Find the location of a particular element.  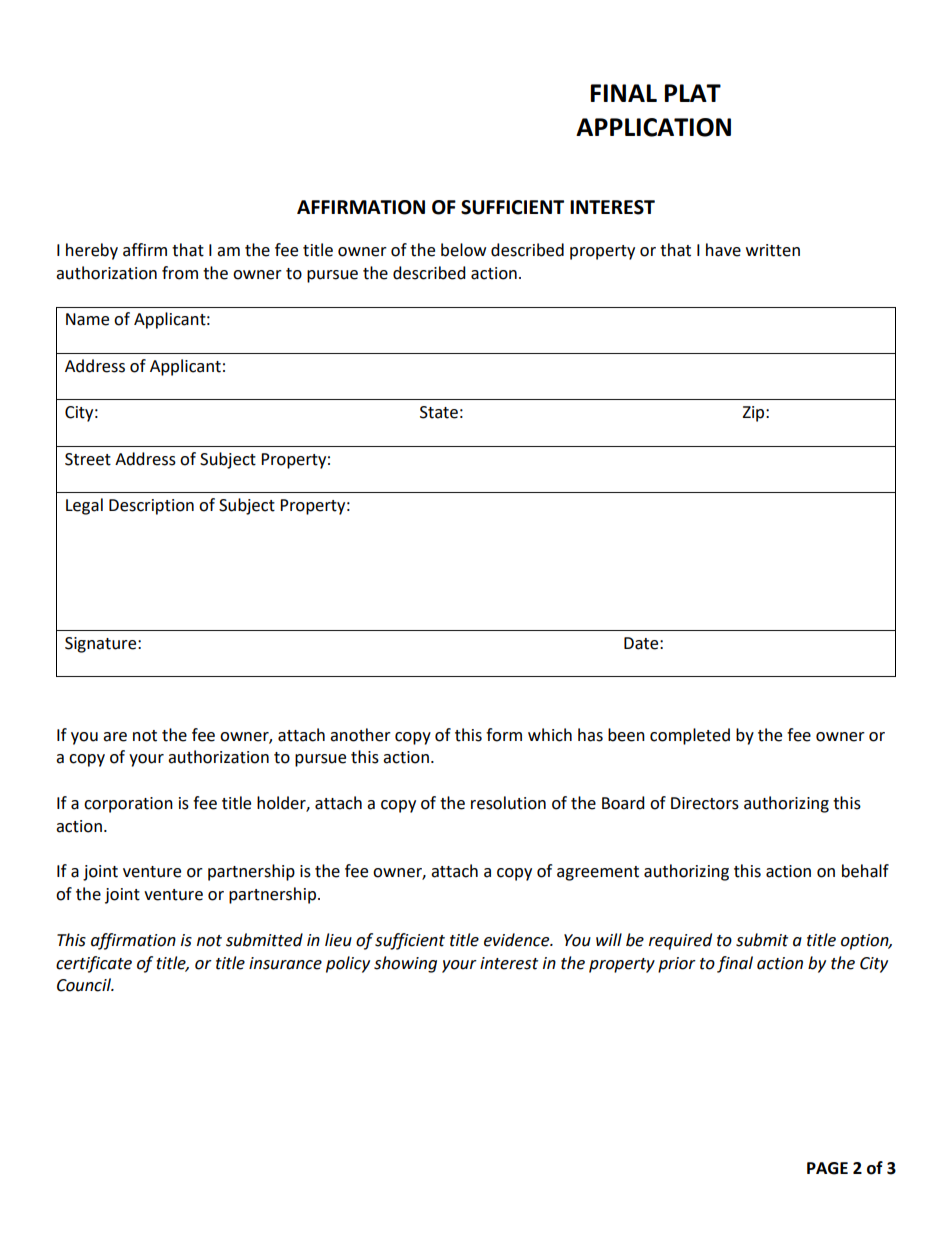

PLAT is located at coordinates (692, 93).
